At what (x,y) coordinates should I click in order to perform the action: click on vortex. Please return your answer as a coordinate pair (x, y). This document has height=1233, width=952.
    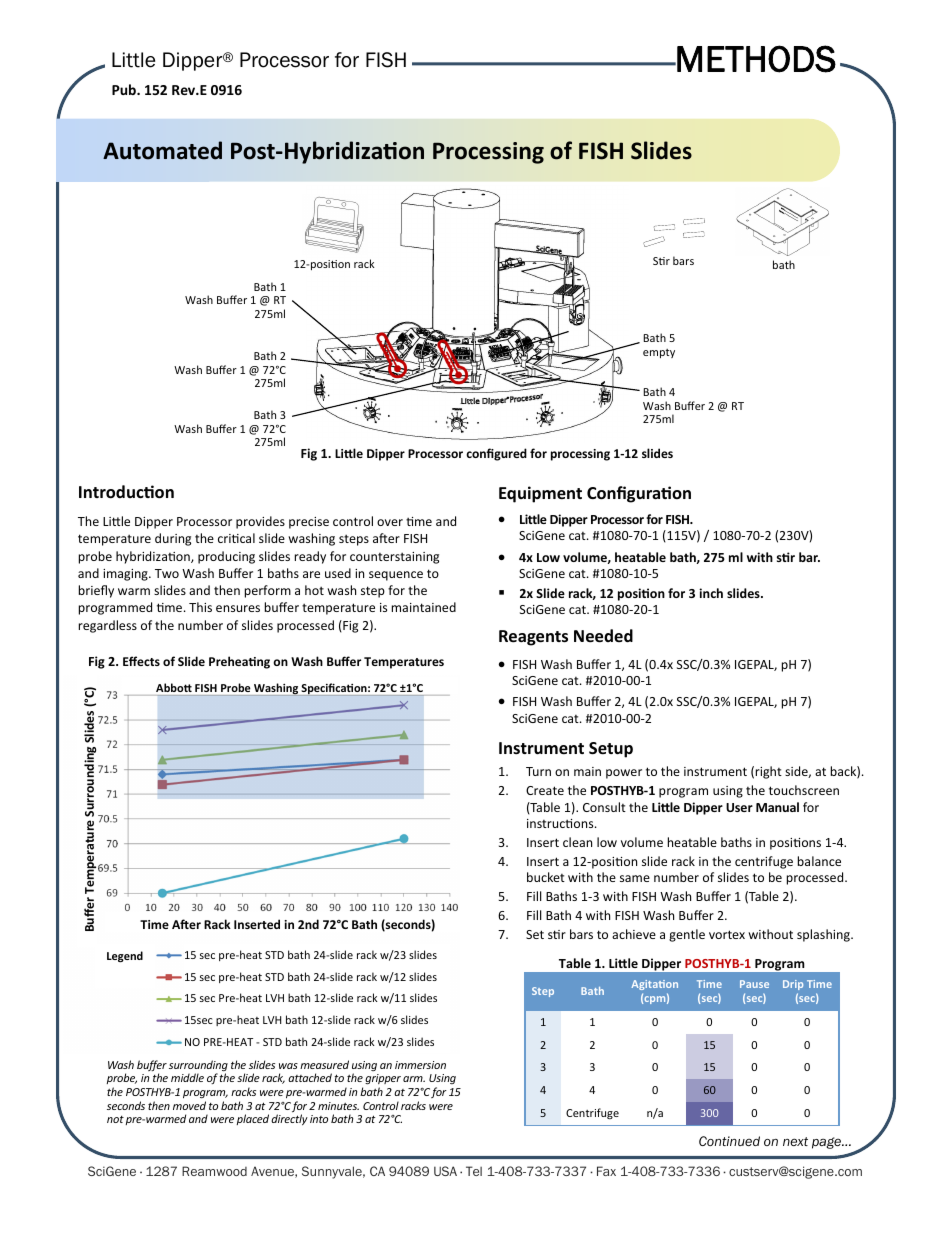
    Looking at the image, I should click on (727, 934).
